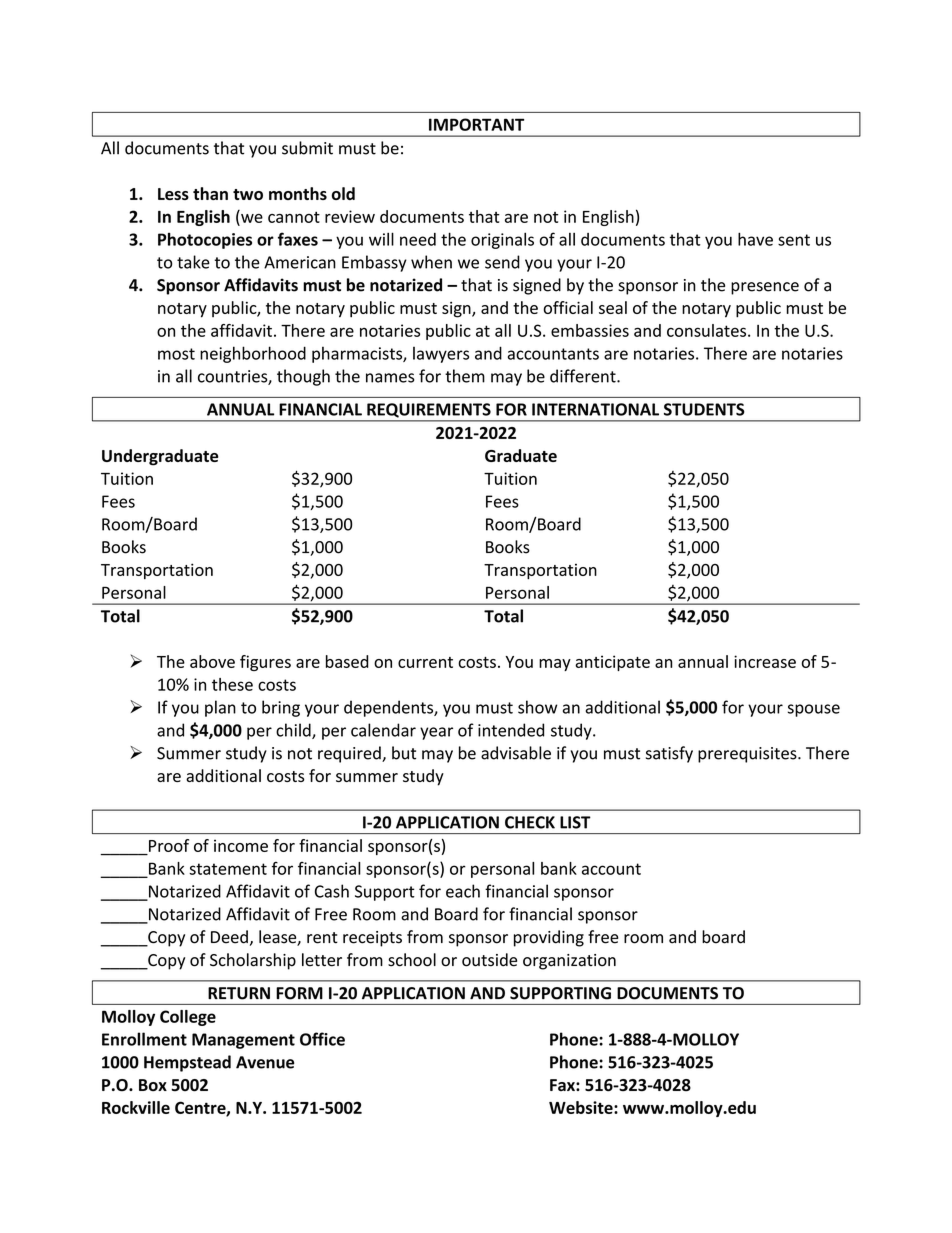 The width and height of the page is (952, 1233). Describe the element at coordinates (210, 193) in the page. I see `than` at that location.
